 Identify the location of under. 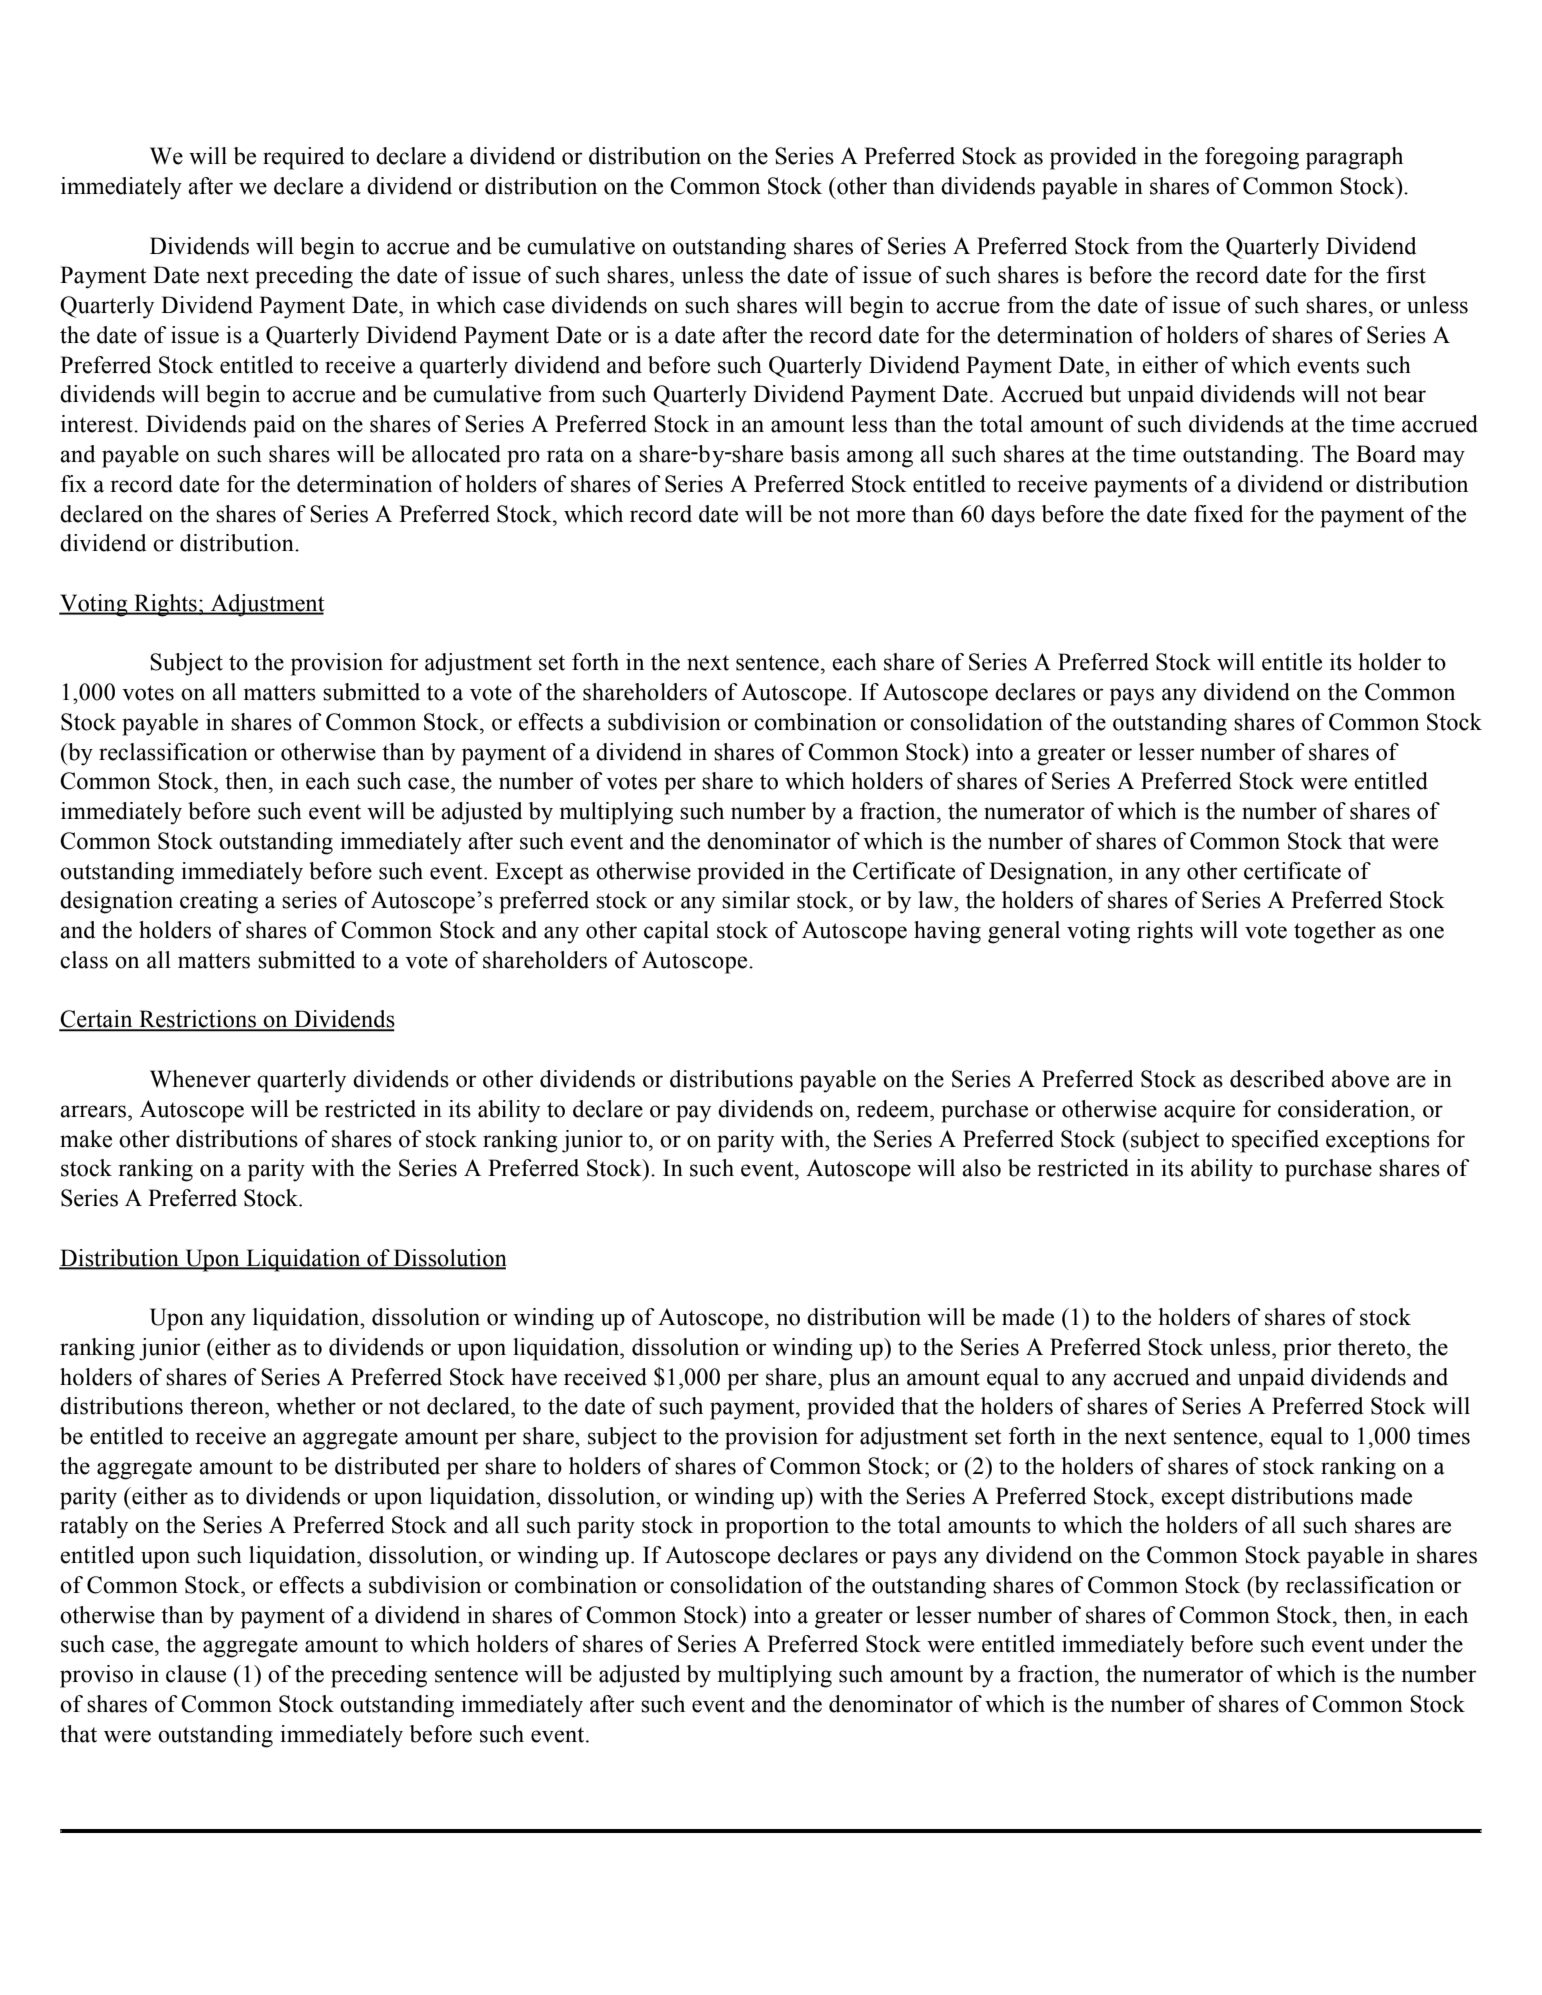
(1399, 1644).
